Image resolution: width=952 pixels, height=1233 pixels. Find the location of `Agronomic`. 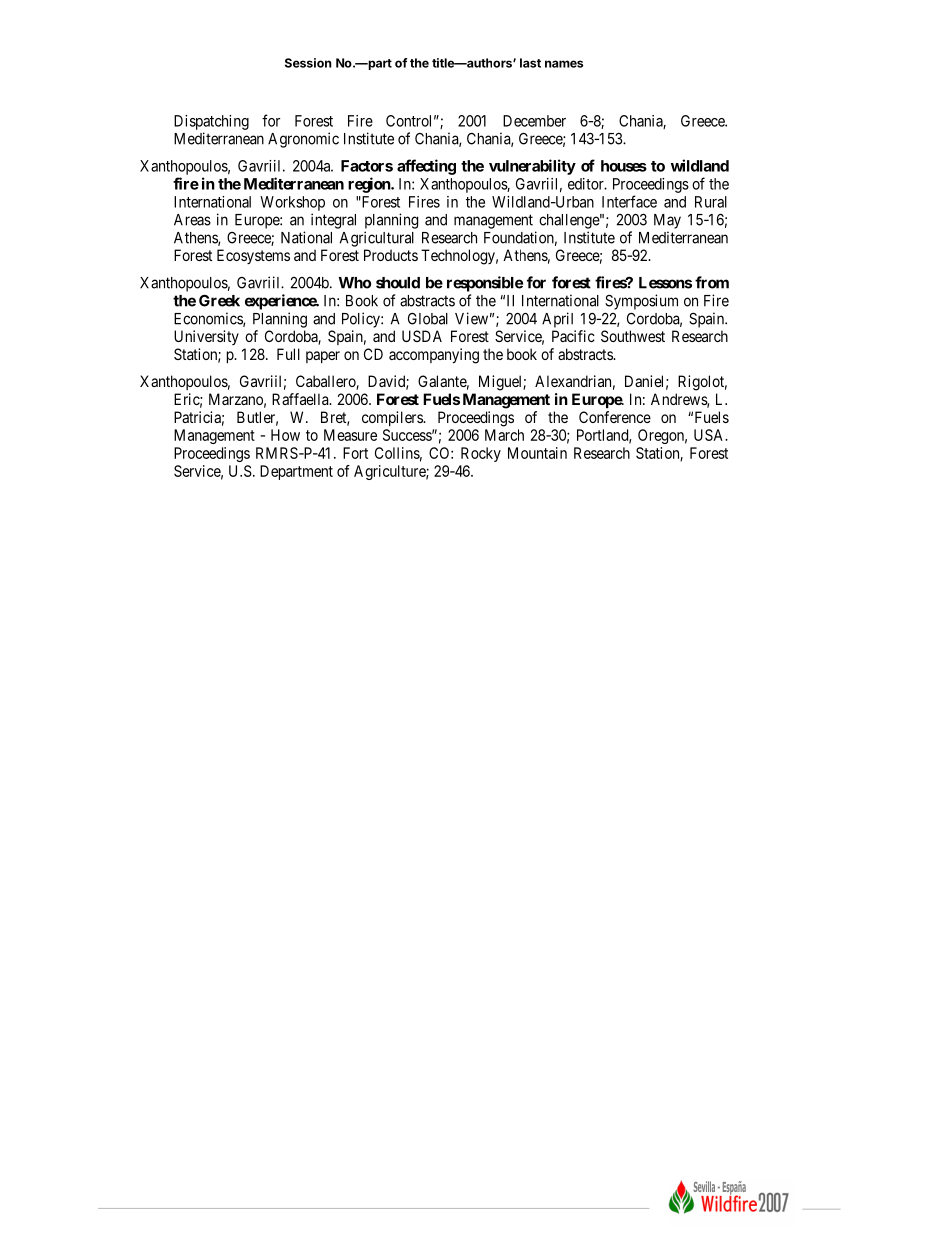

Agronomic is located at coordinates (303, 140).
